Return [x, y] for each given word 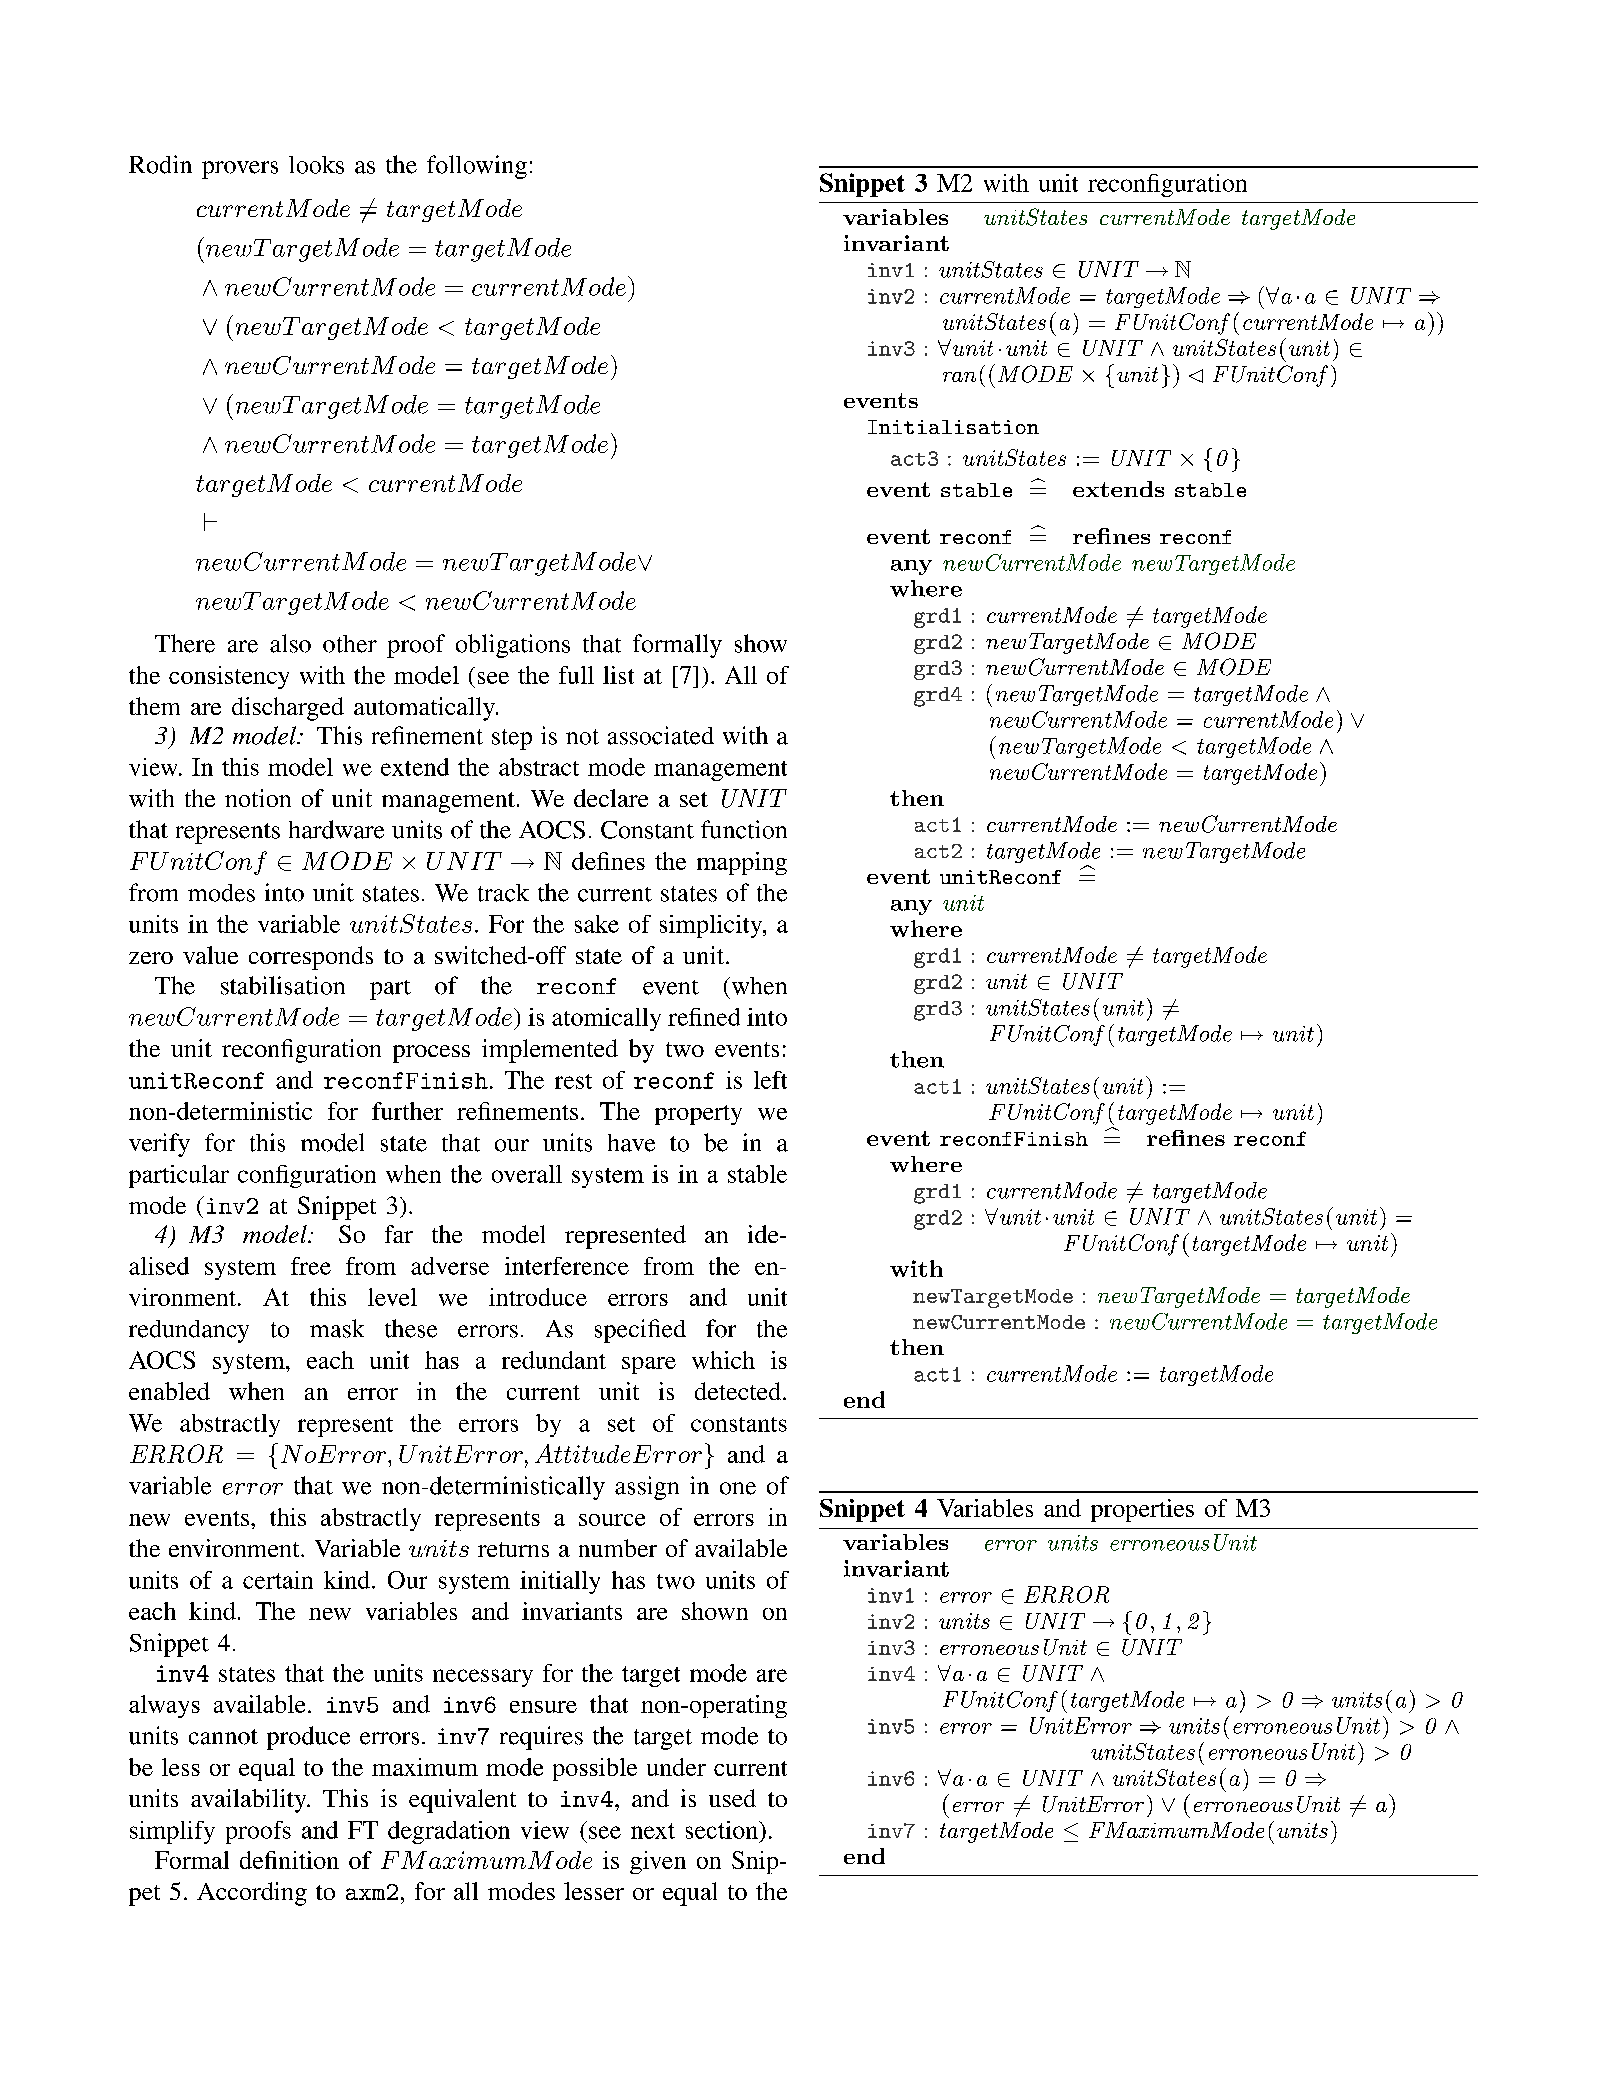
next [653, 1831]
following [477, 167]
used [732, 1798]
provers [240, 170]
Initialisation [953, 427]
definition [289, 1860]
